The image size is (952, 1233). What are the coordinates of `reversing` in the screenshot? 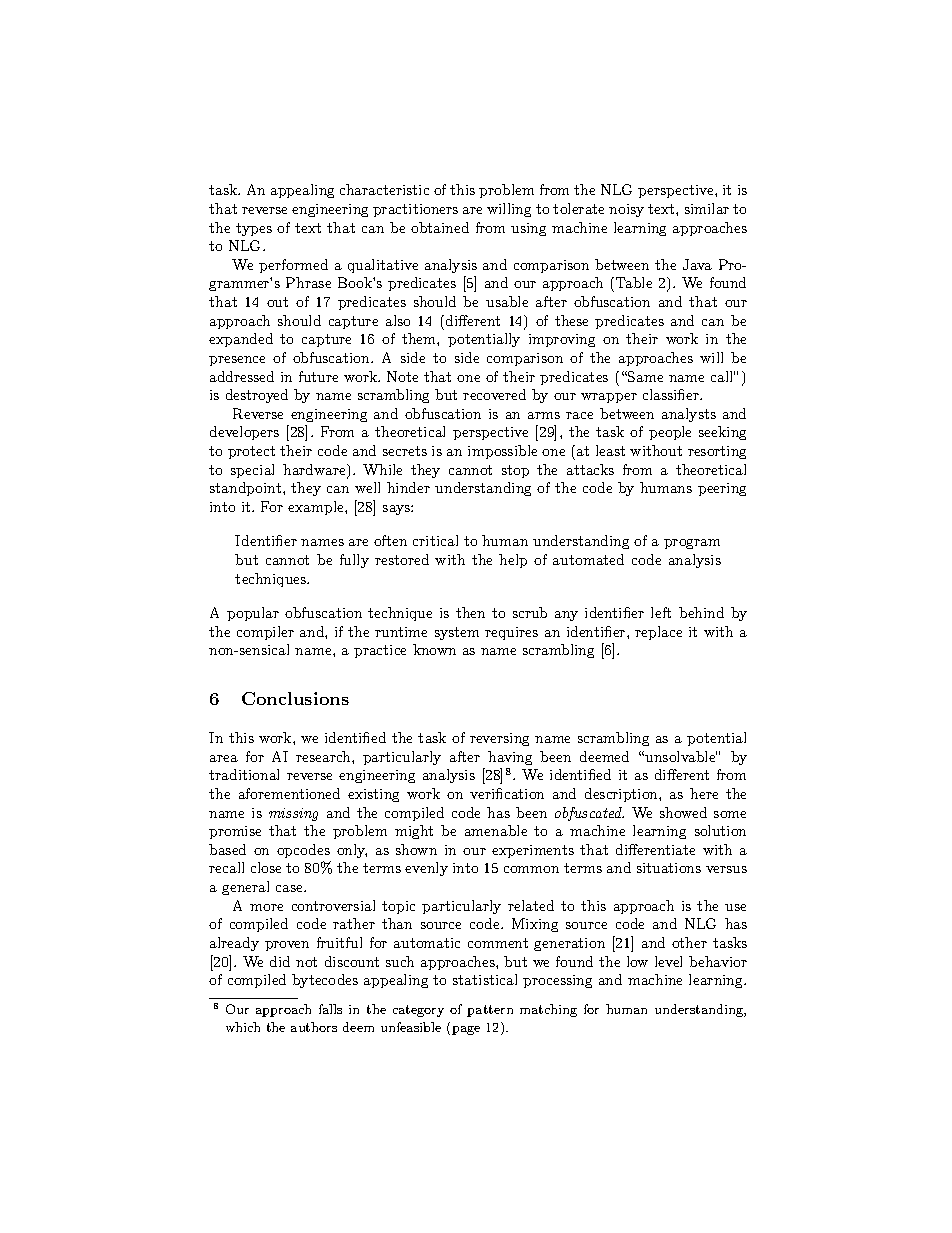 It's located at (499, 739).
